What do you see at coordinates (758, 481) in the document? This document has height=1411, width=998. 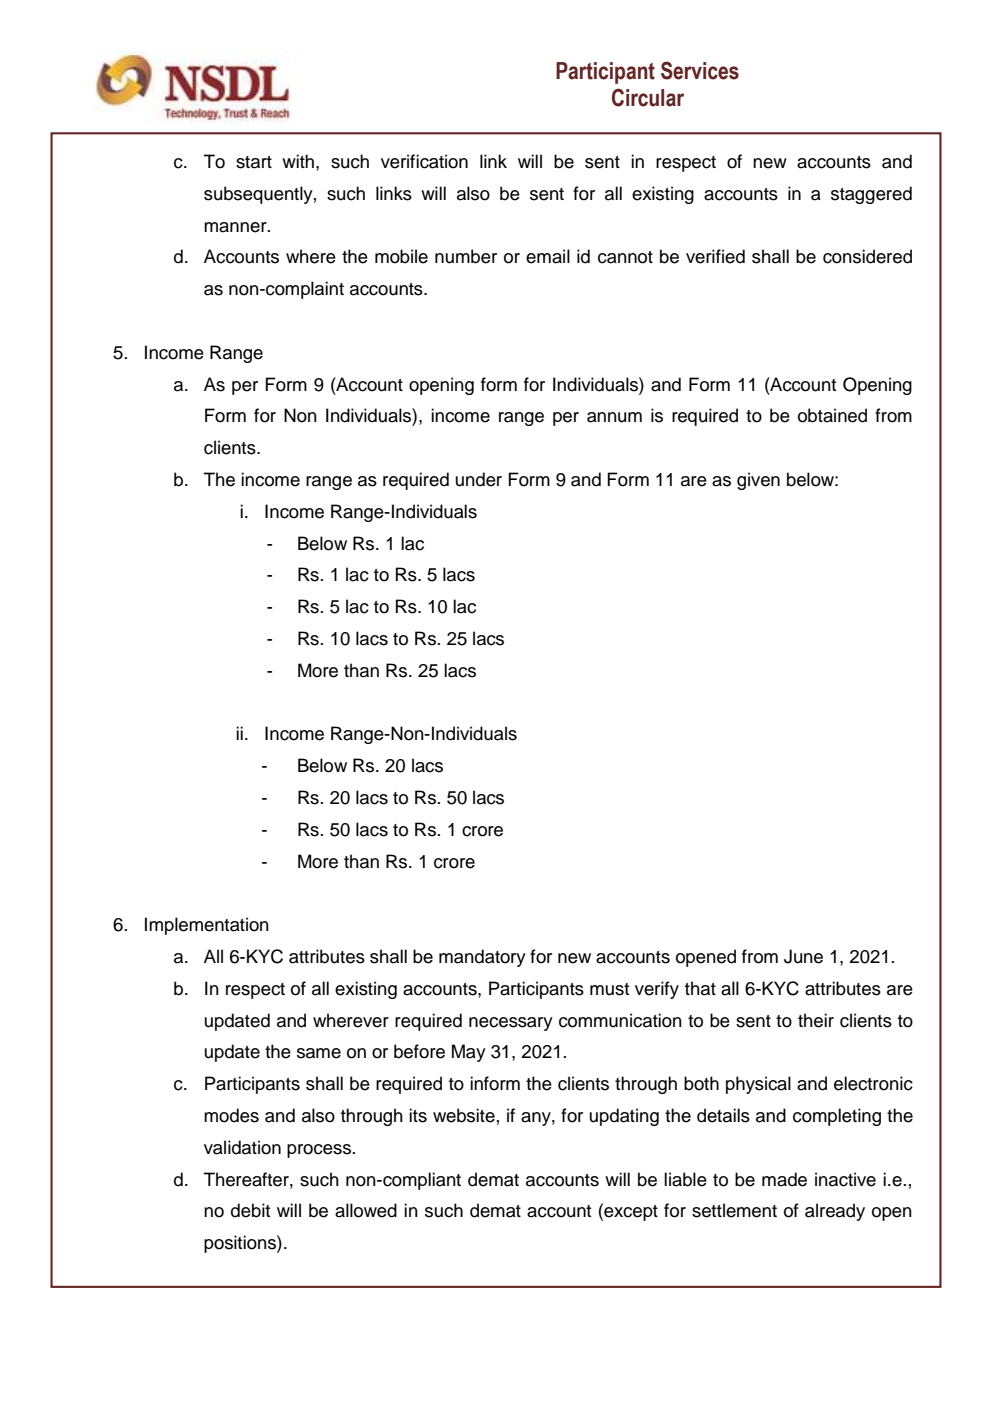 I see `given` at bounding box center [758, 481].
